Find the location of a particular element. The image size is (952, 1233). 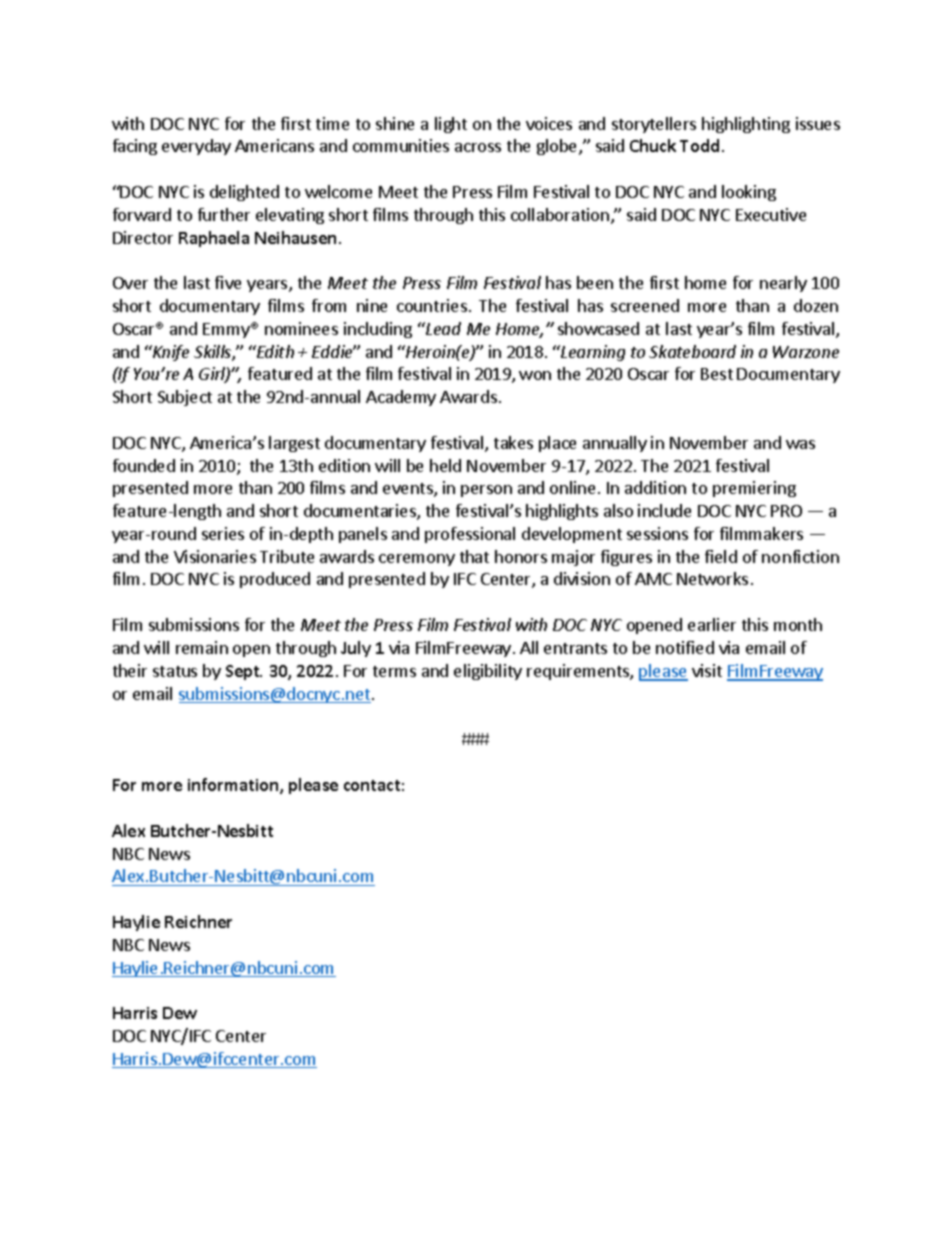

information is located at coordinates (234, 786).
